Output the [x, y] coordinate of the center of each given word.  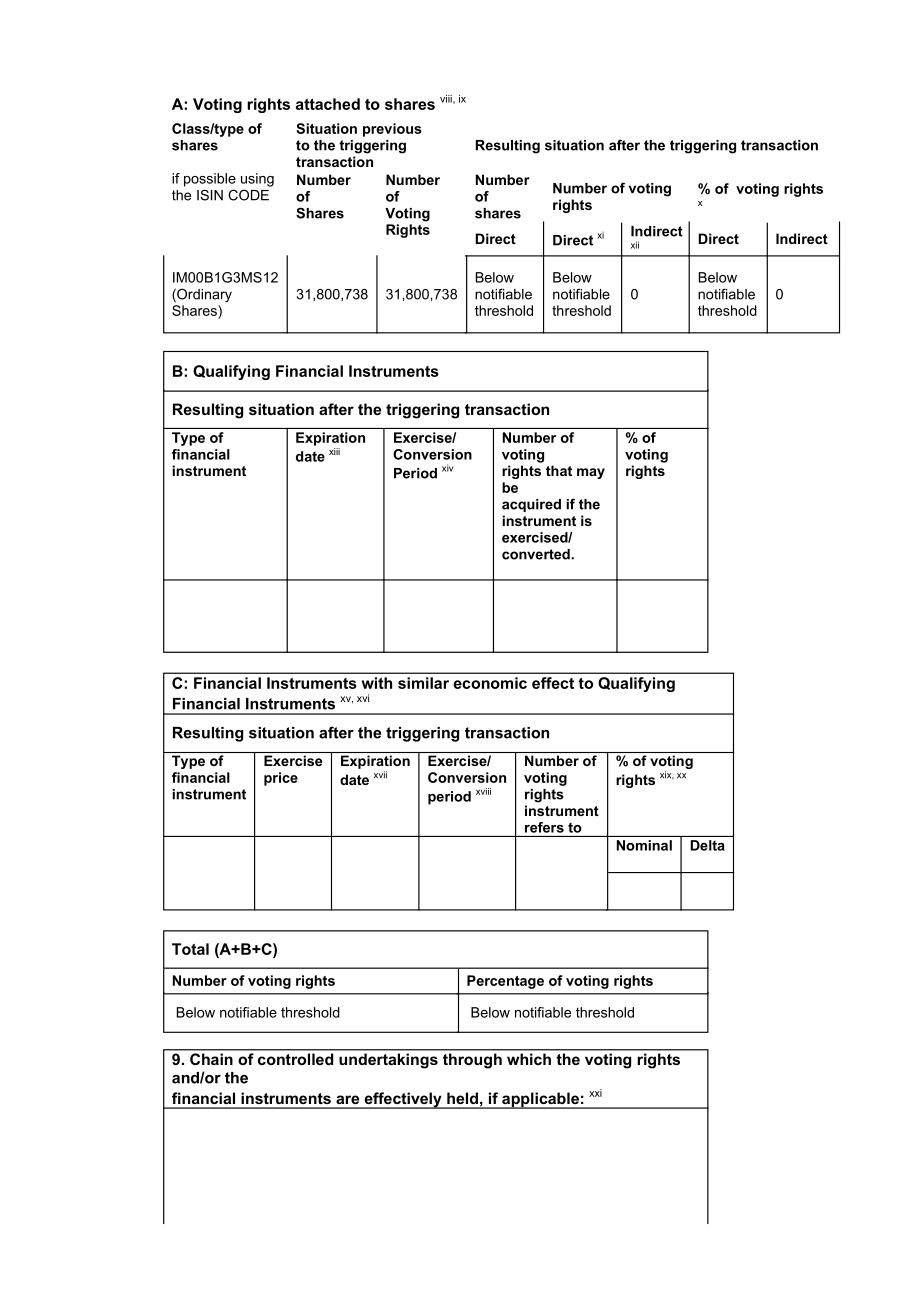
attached [328, 104]
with [377, 683]
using [257, 180]
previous [392, 130]
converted [537, 554]
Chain [211, 1059]
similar [423, 683]
